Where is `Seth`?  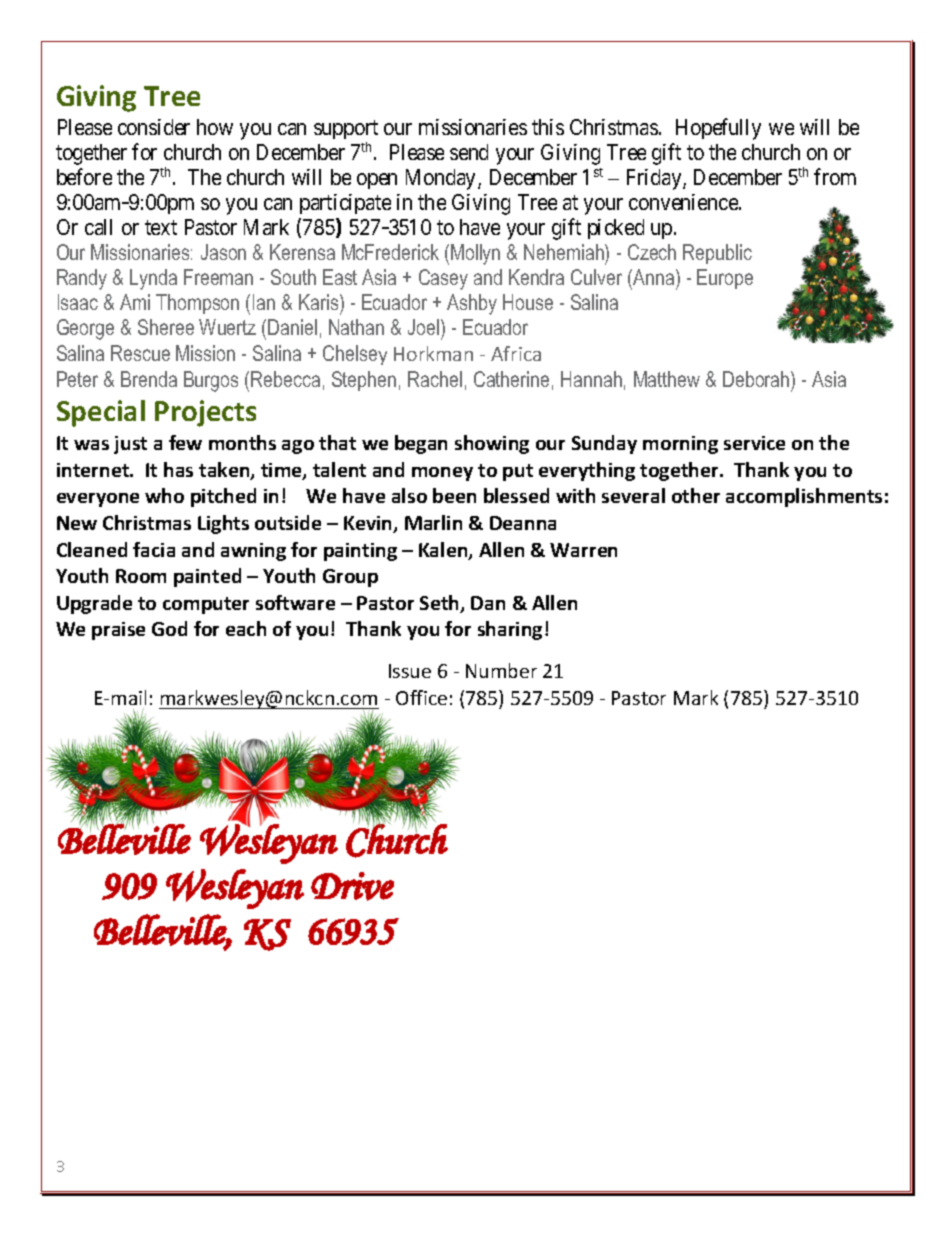 Seth is located at coordinates (441, 604).
